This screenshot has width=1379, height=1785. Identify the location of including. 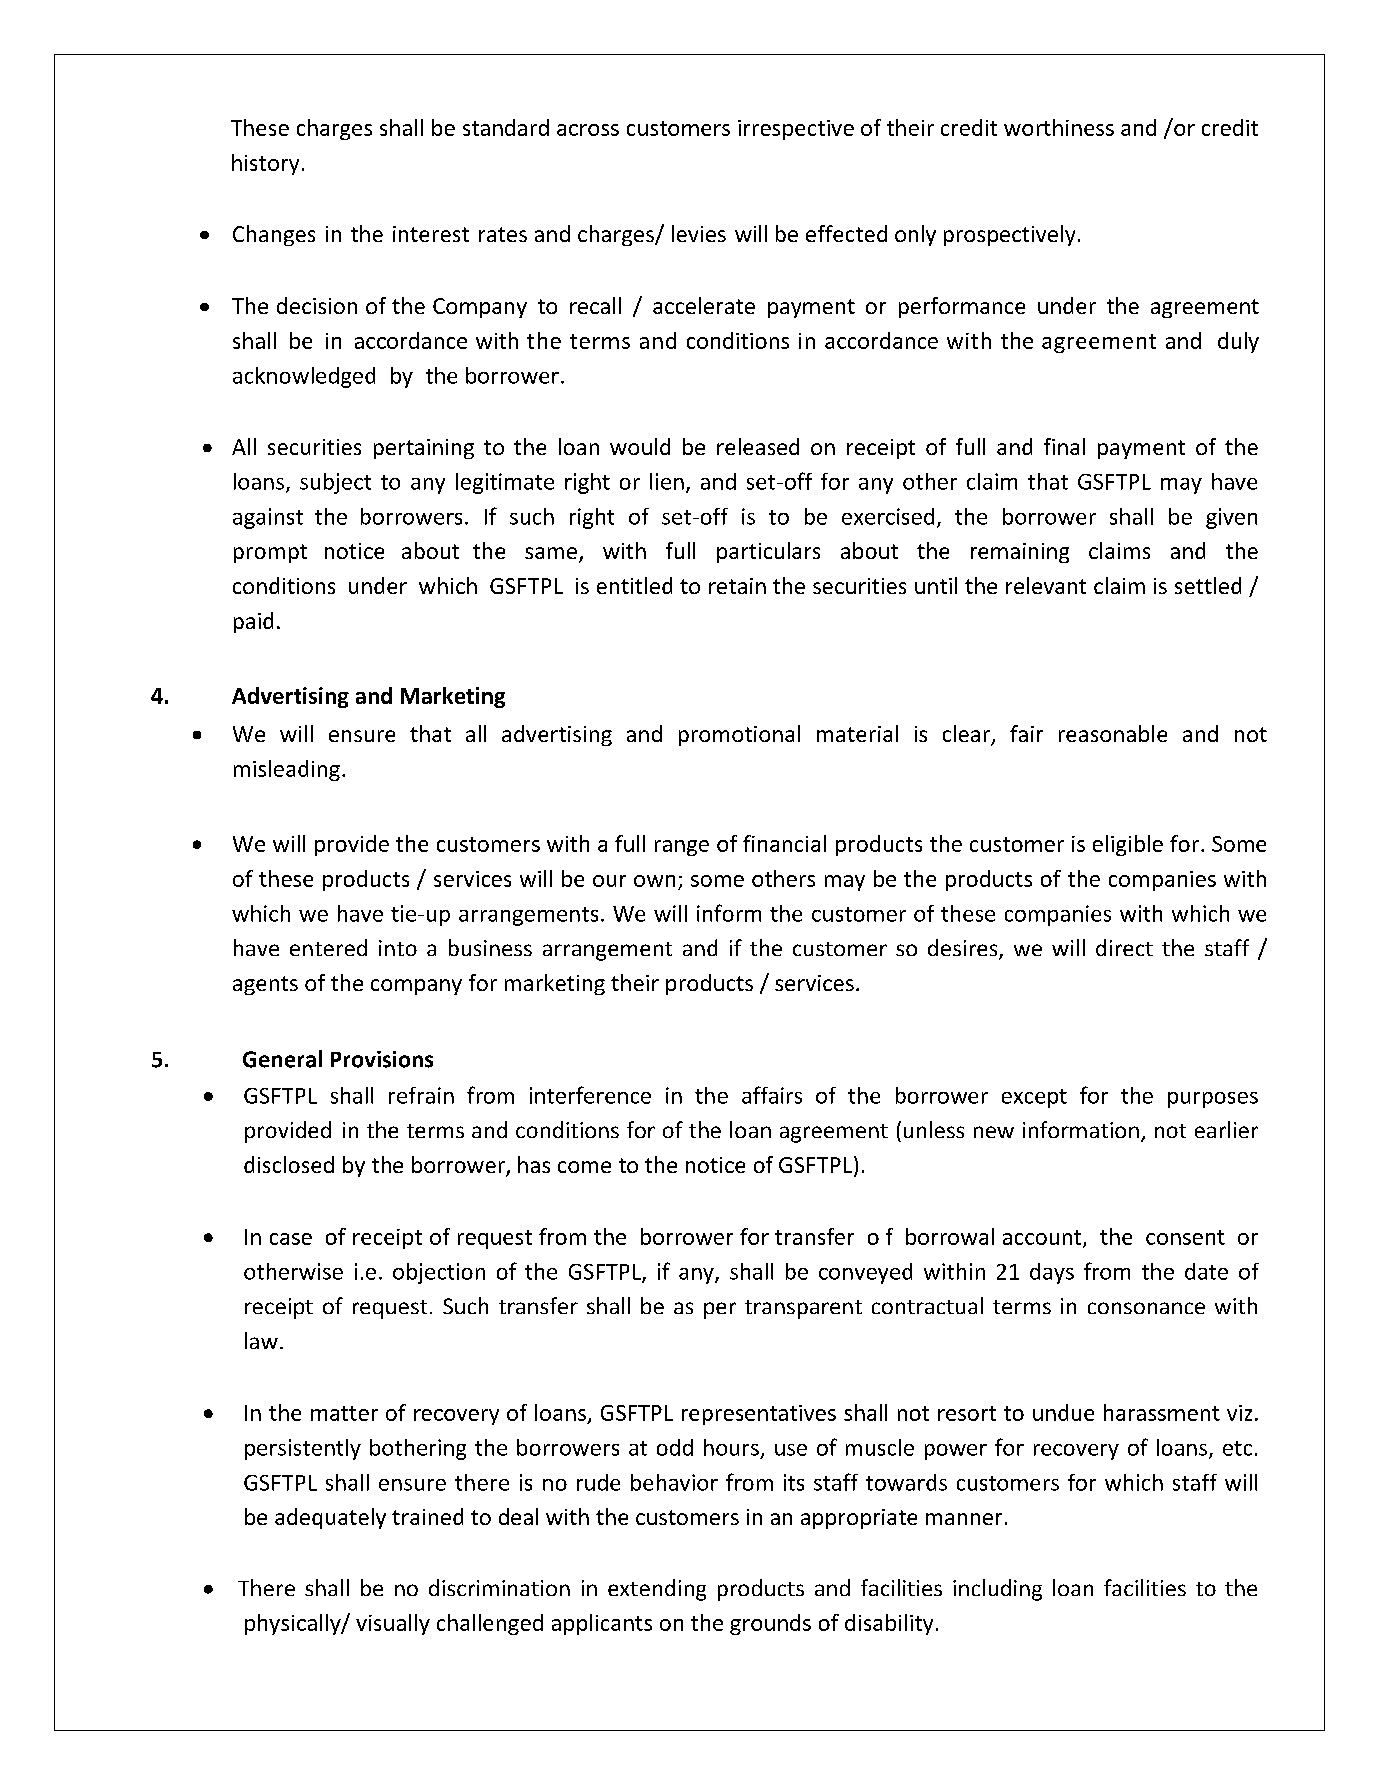
(997, 1590).
